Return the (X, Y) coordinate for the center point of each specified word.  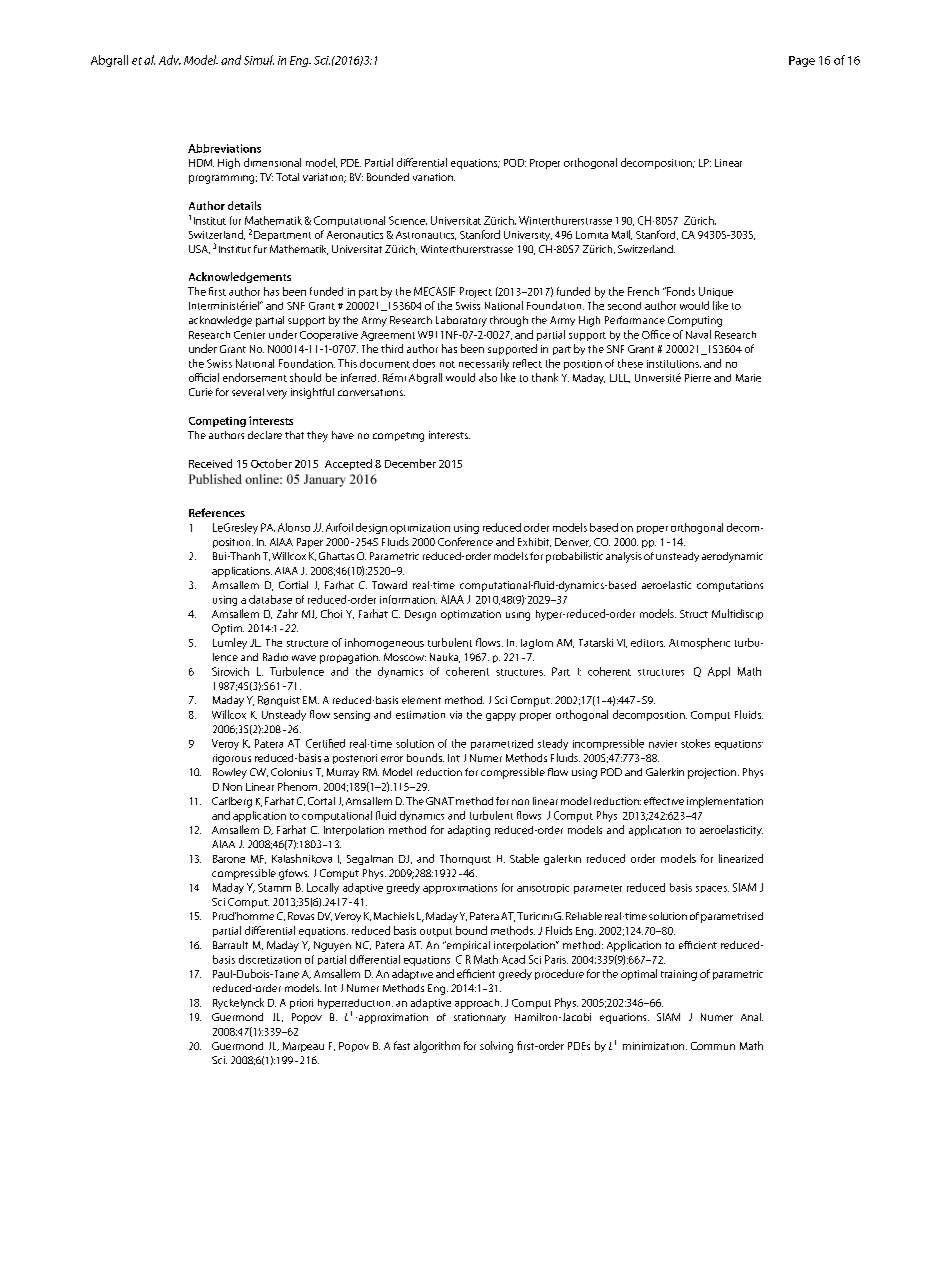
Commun (713, 1046)
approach (478, 1004)
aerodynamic (732, 557)
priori (301, 1004)
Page (802, 61)
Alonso (294, 527)
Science (408, 220)
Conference (465, 541)
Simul (259, 60)
